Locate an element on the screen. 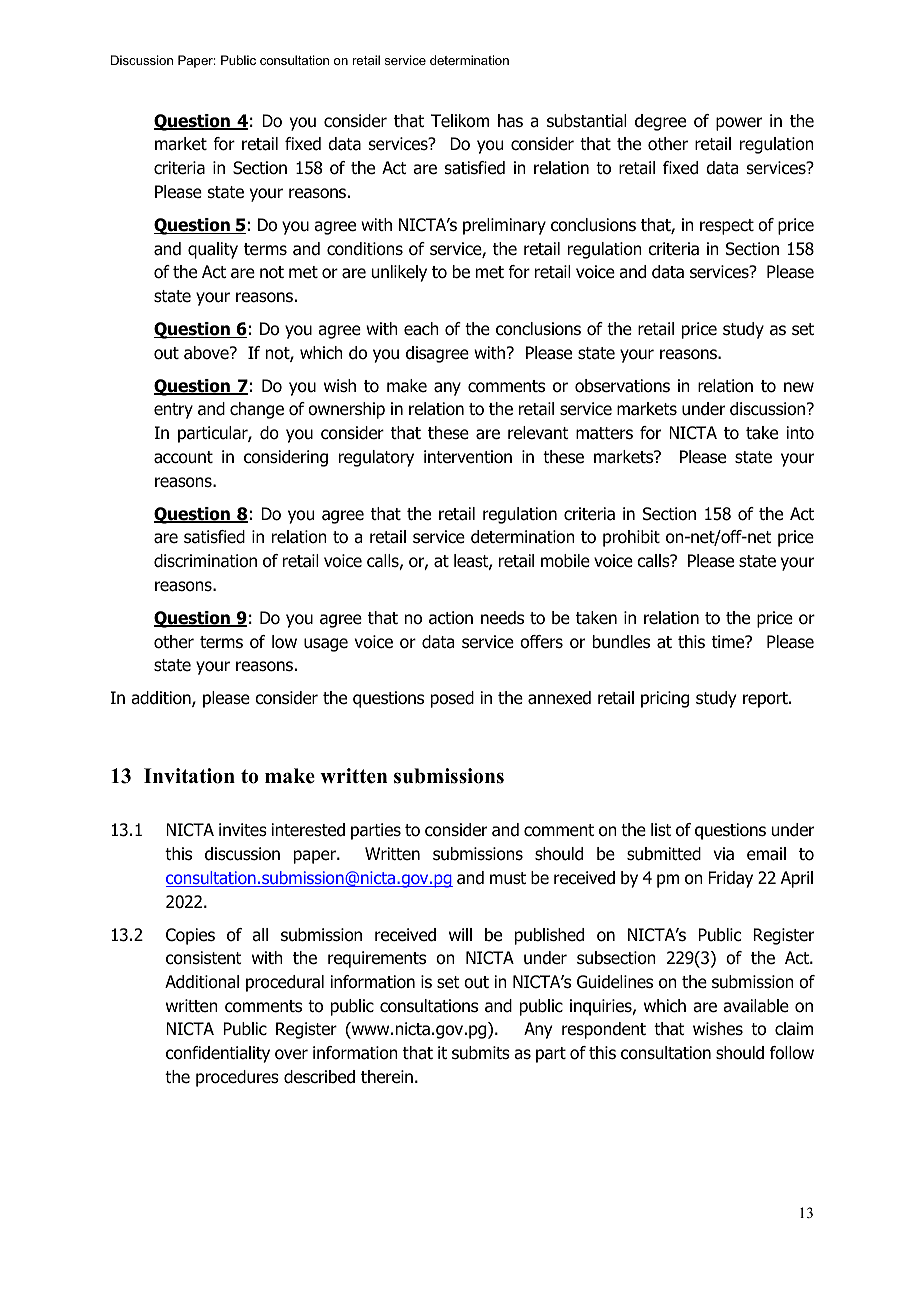  submits is located at coordinates (481, 1053).
